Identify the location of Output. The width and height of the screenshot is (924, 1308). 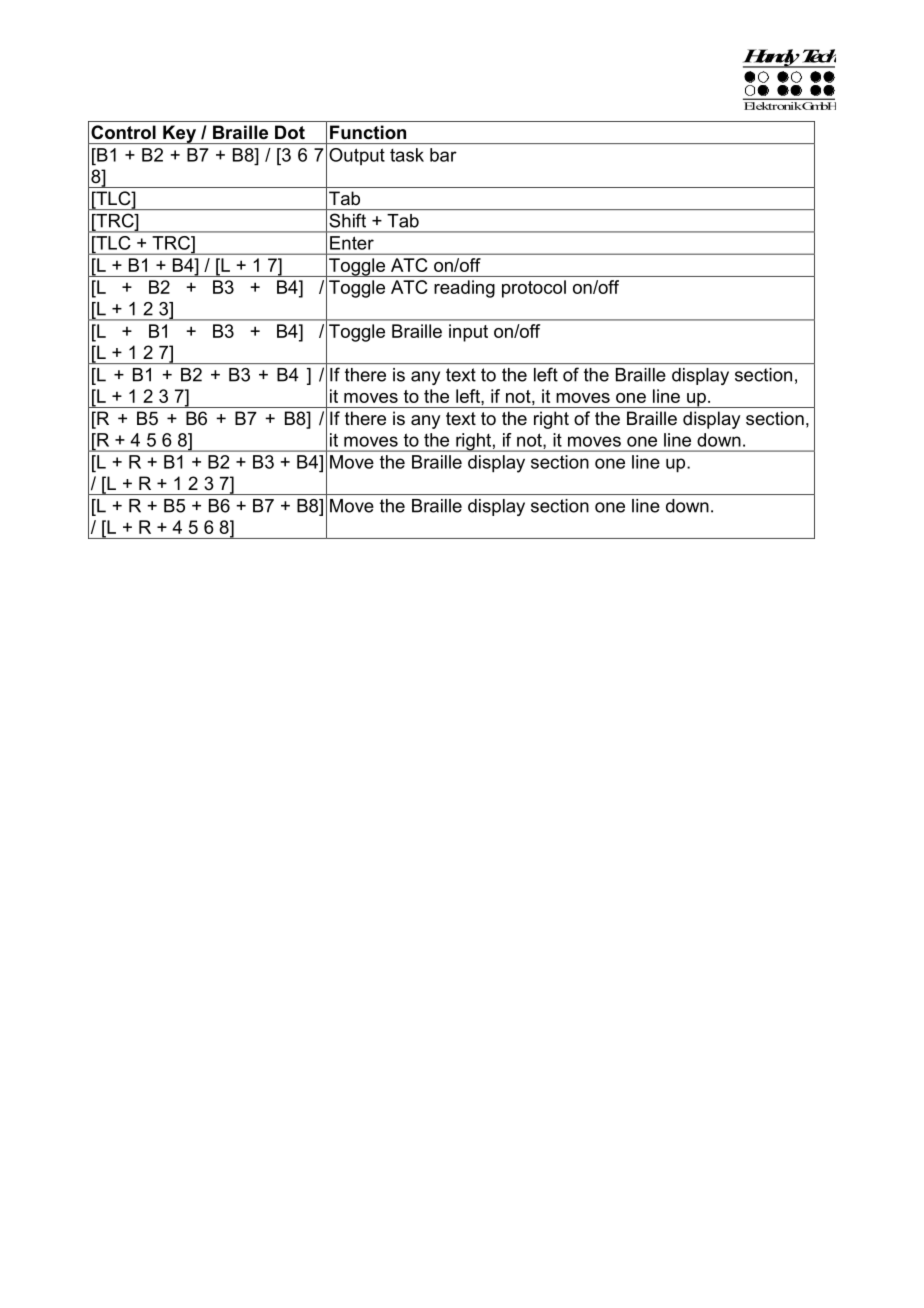
(357, 156).
